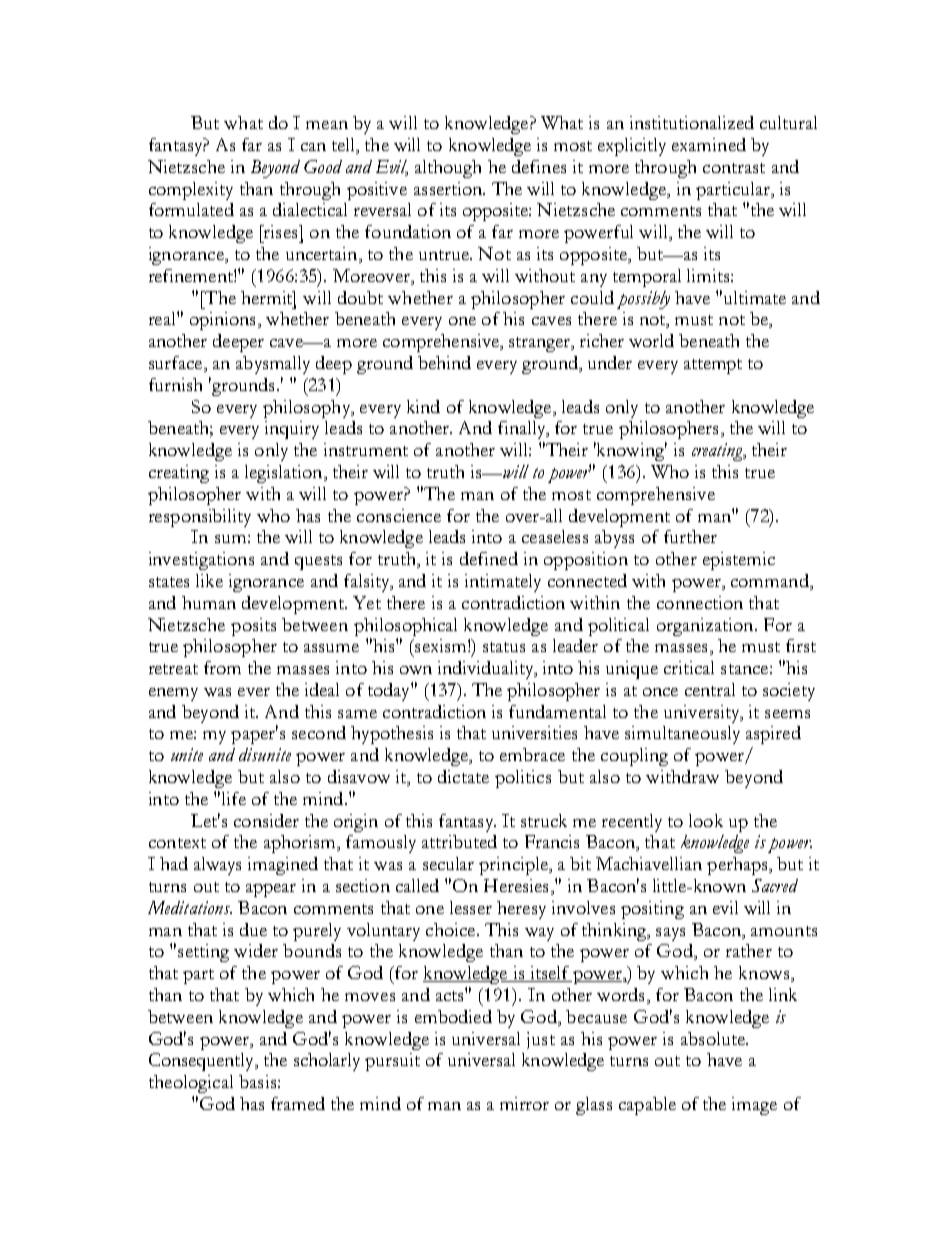 The width and height of the document is (952, 1233). I want to click on examined, so click(709, 144).
